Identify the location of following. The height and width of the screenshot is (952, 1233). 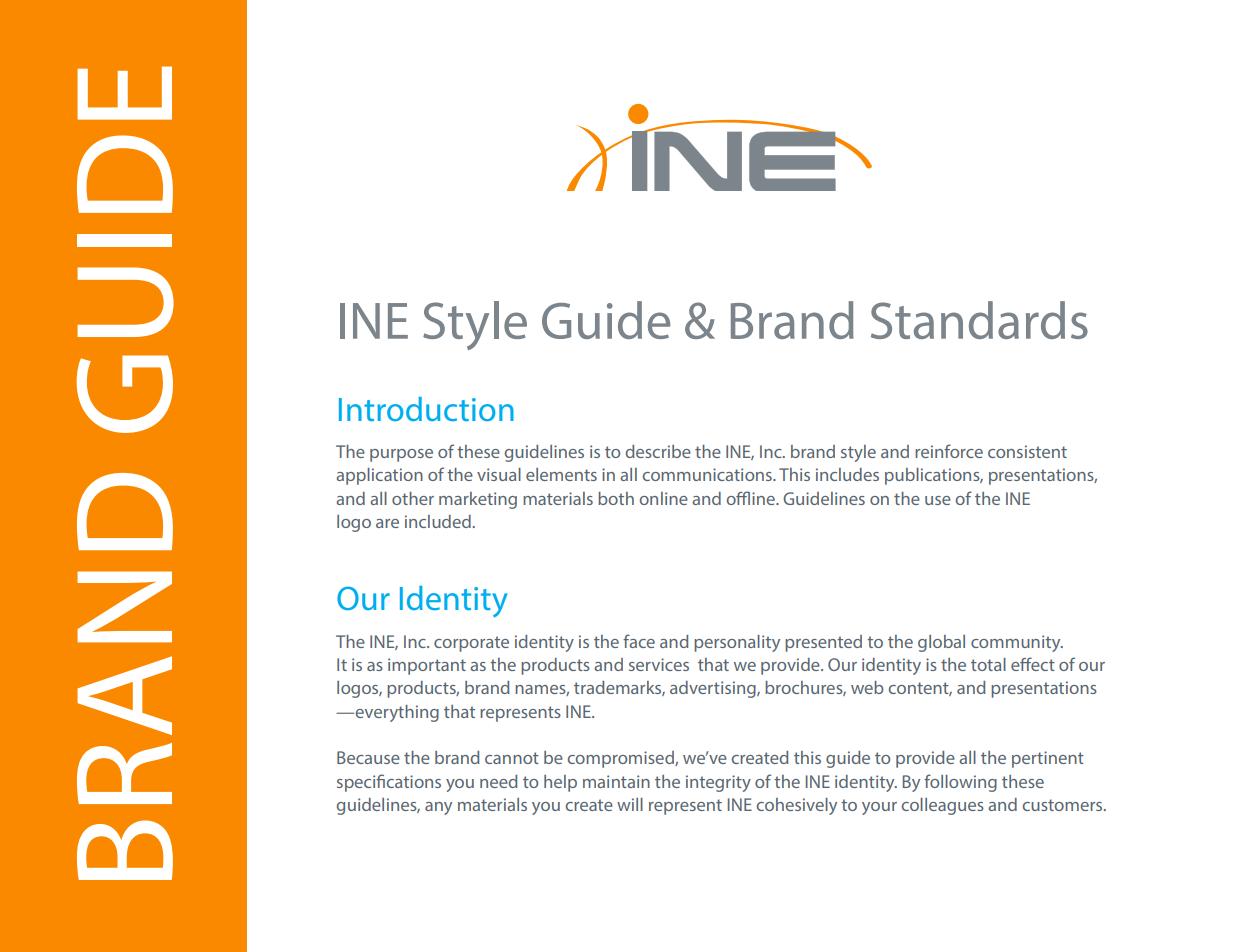
(960, 783).
